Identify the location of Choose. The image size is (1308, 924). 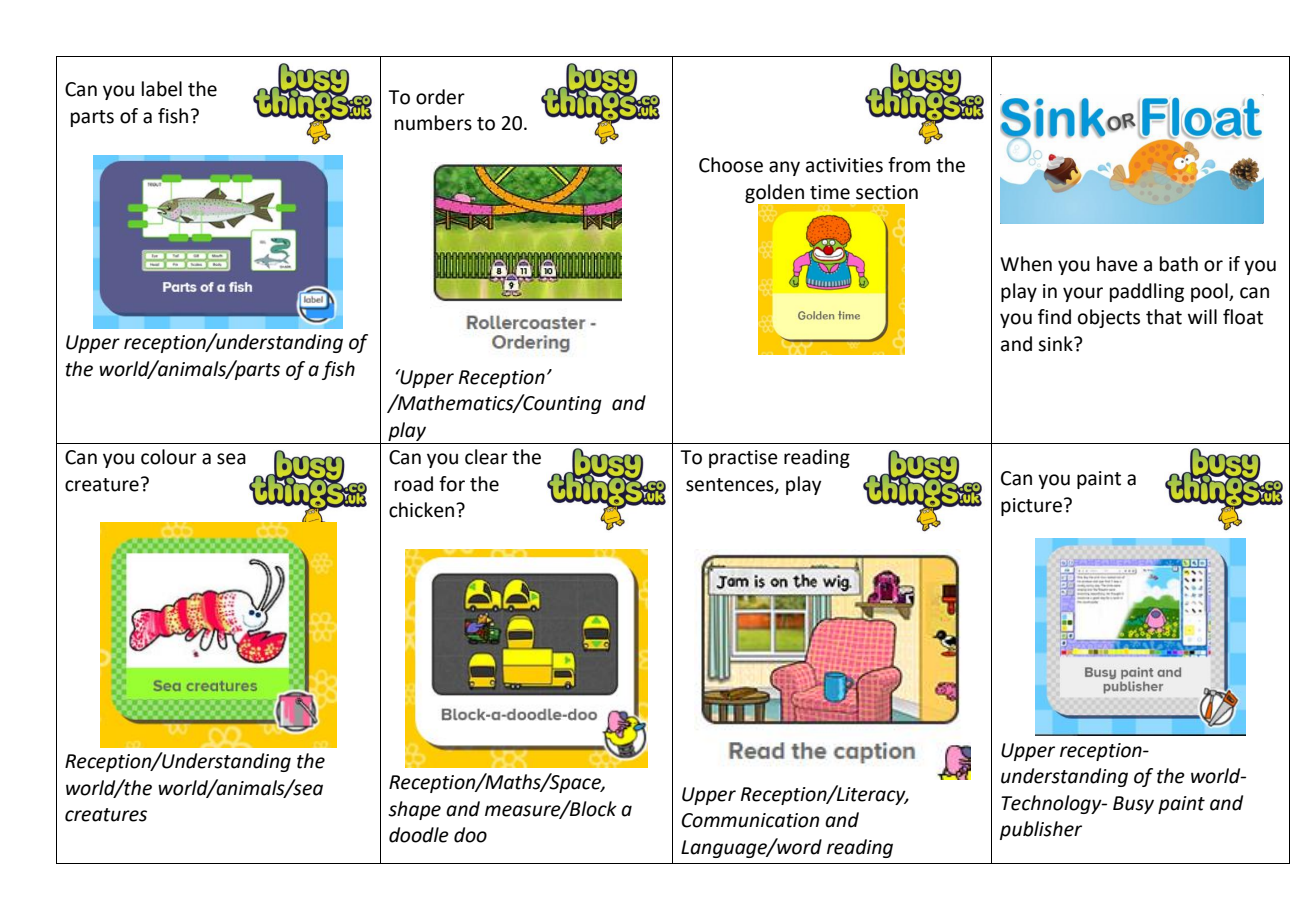
(731, 165).
